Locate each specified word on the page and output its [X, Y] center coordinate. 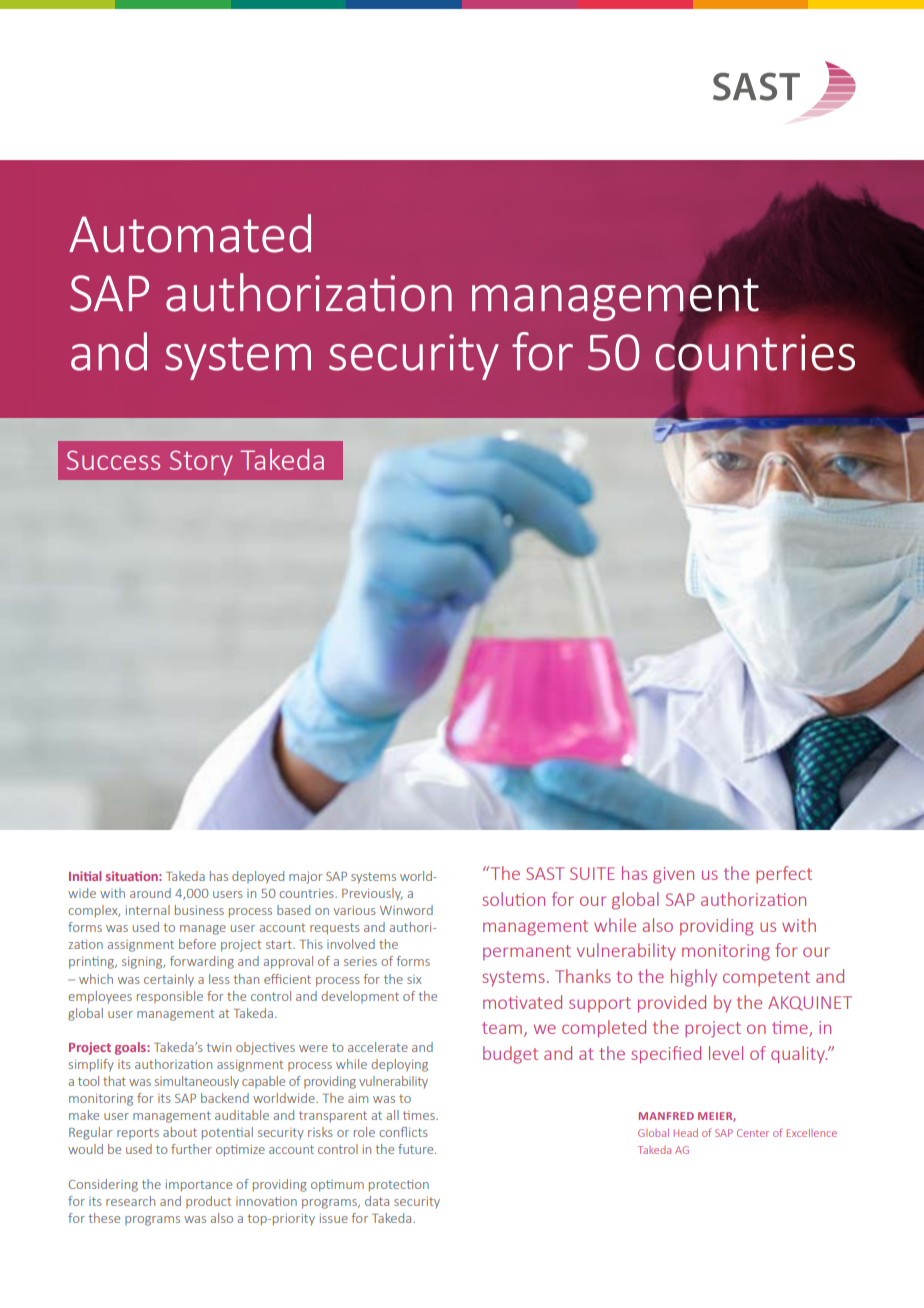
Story [201, 462]
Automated [190, 233]
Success [113, 460]
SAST [545, 873]
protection [399, 1185]
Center [753, 1133]
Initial [85, 876]
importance [199, 1185]
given [673, 875]
